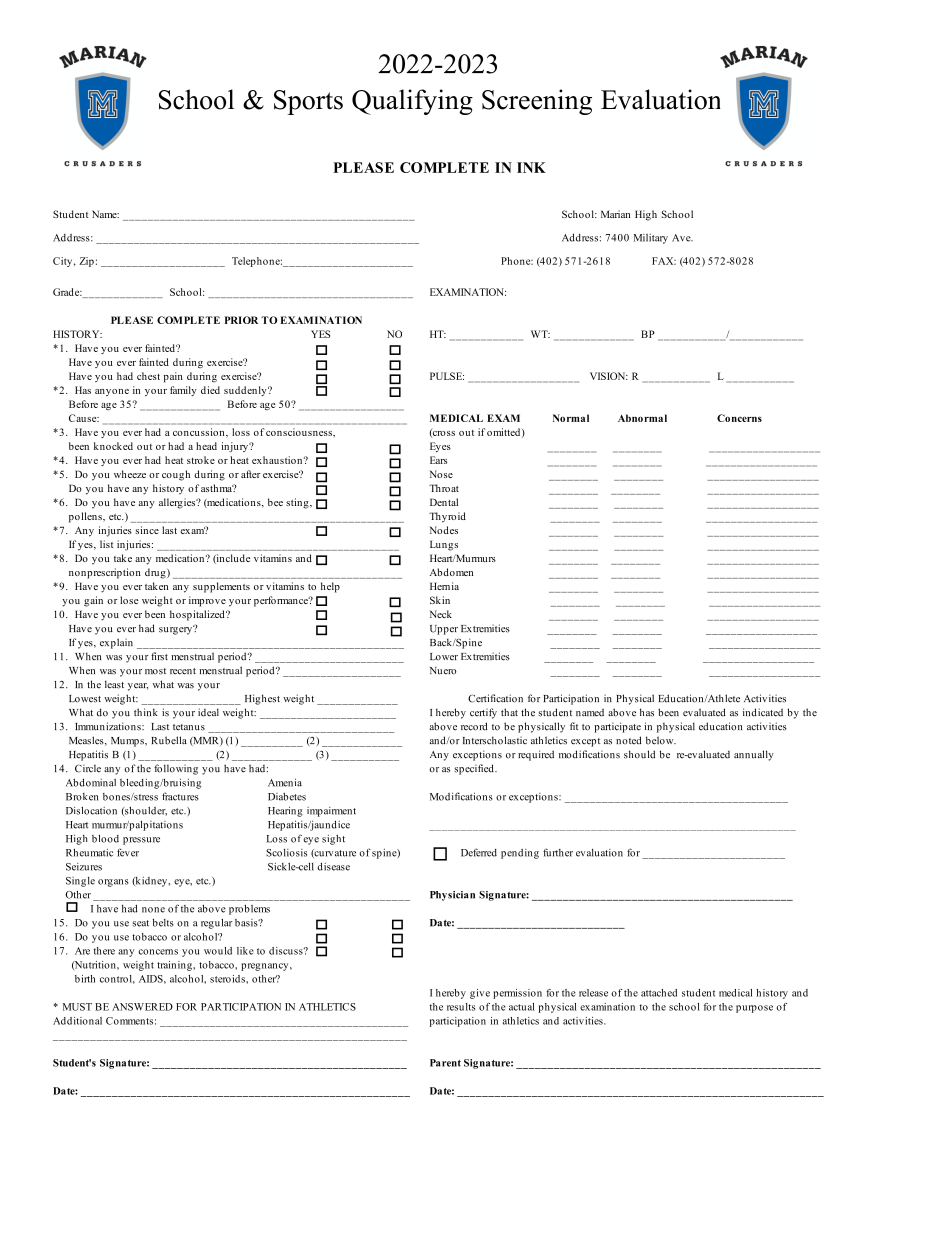 The width and height of the screenshot is (952, 1233). Describe the element at coordinates (447, 517) in the screenshot. I see `Thyroid` at that location.
